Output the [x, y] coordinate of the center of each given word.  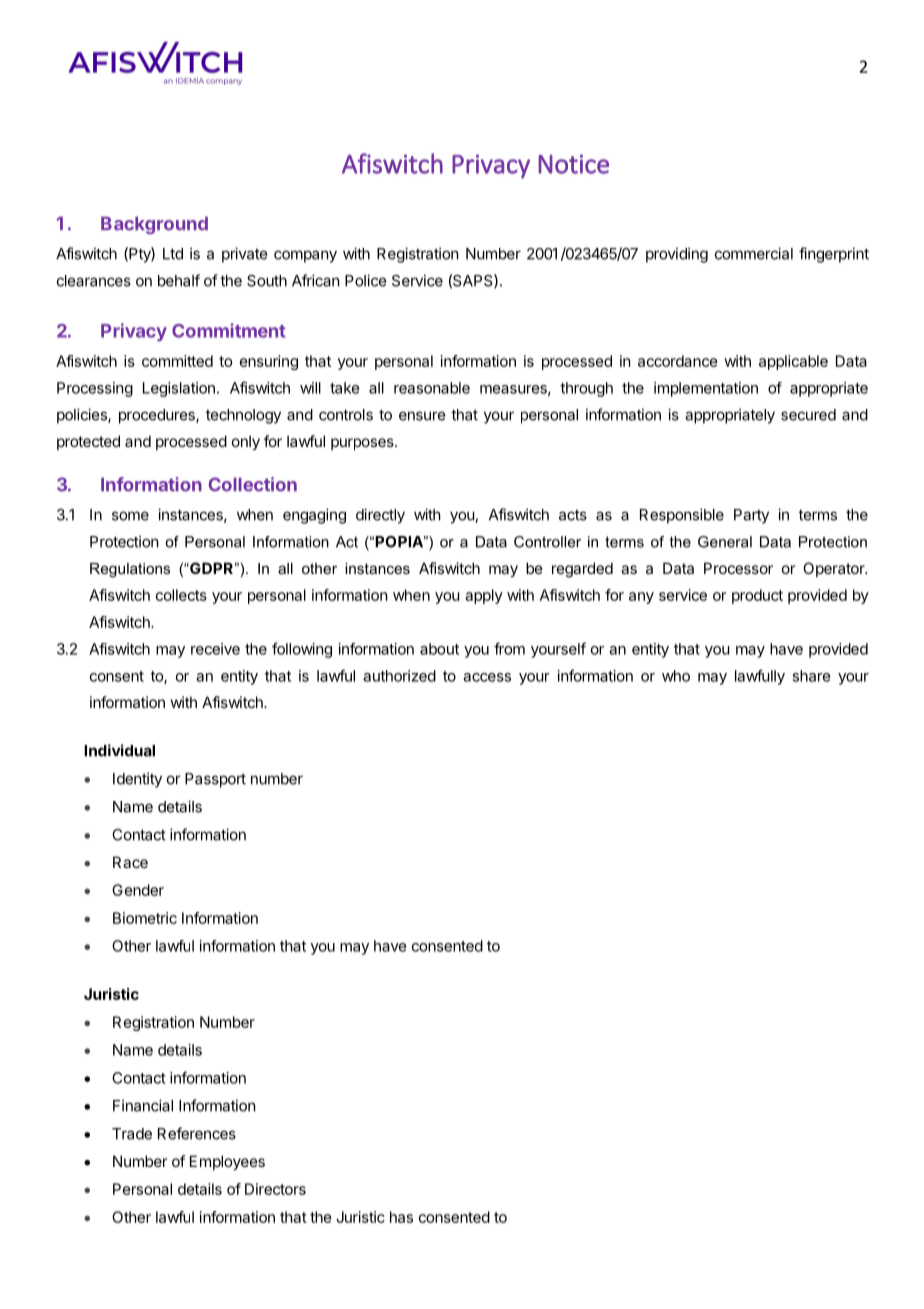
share [811, 676]
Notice [573, 164]
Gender [138, 890]
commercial [754, 253]
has [401, 1217]
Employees [227, 1162]
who [676, 676]
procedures [158, 416]
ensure [422, 416]
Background [154, 225]
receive [215, 649]
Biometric [145, 918]
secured [808, 415]
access [487, 677]
